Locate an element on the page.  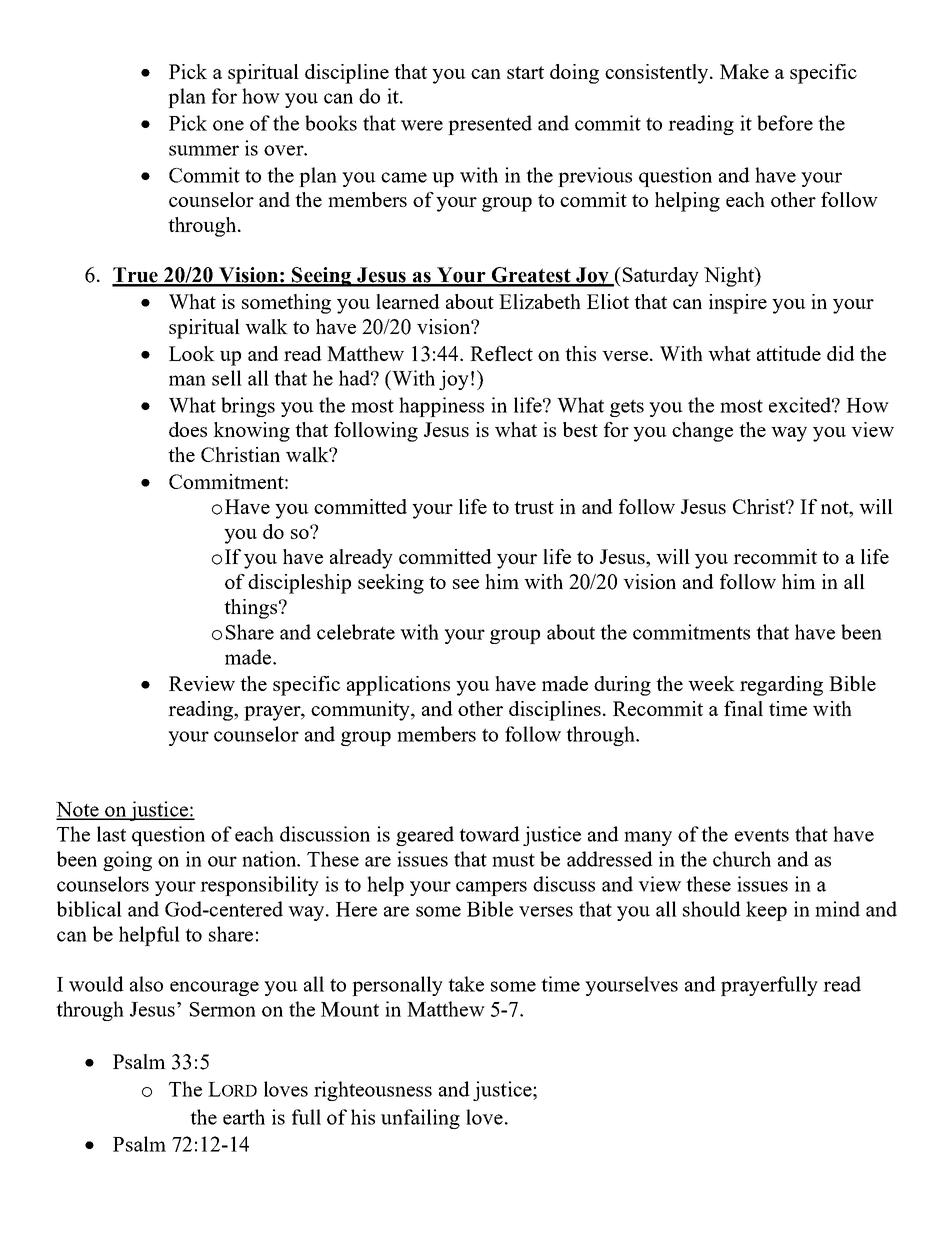
presented is located at coordinates (490, 125).
